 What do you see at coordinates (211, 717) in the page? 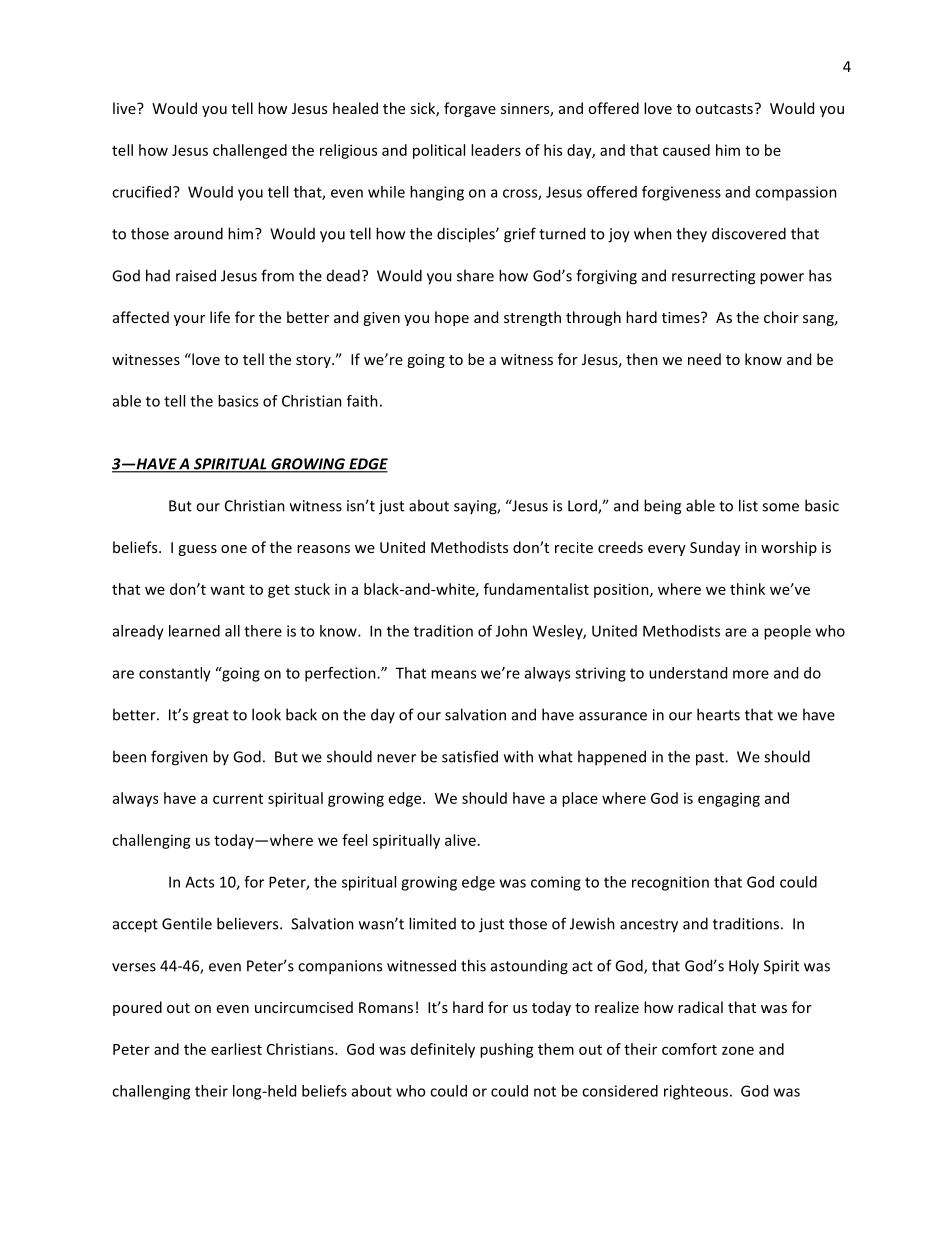
I see `great` at bounding box center [211, 717].
